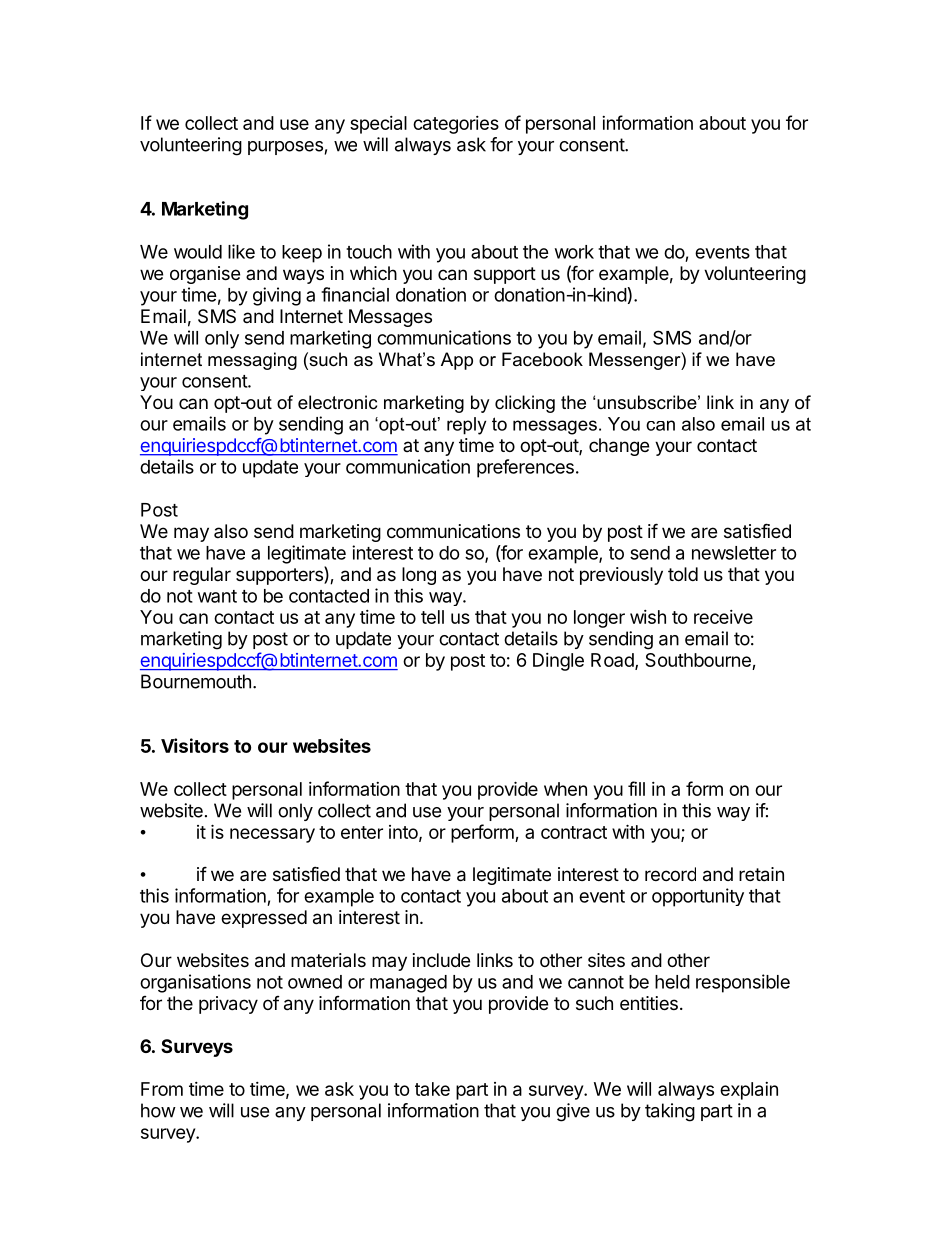 Image resolution: width=952 pixels, height=1233 pixels. Describe the element at coordinates (285, 148) in the document. I see `purposes` at that location.
